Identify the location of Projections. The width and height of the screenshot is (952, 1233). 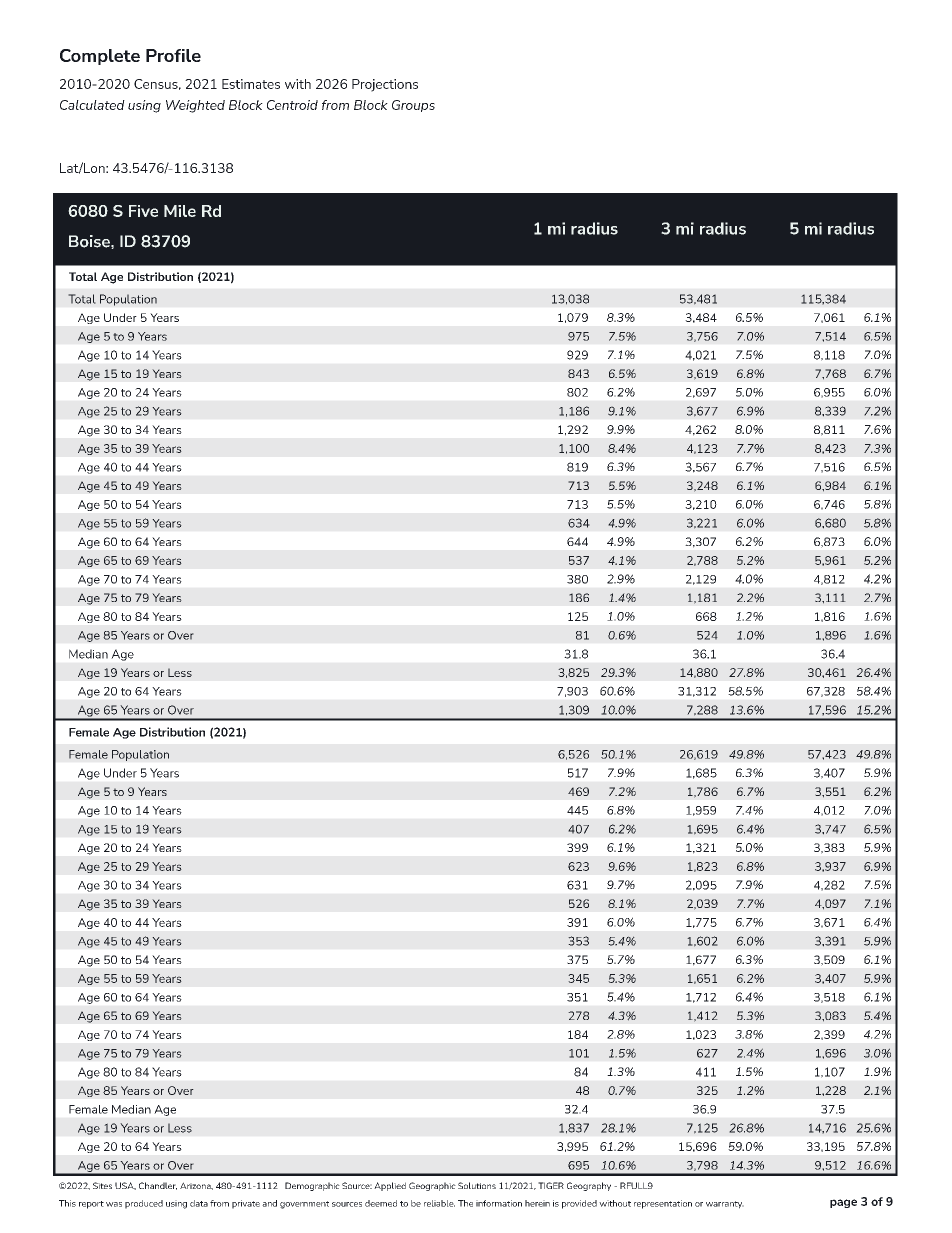
(385, 85).
